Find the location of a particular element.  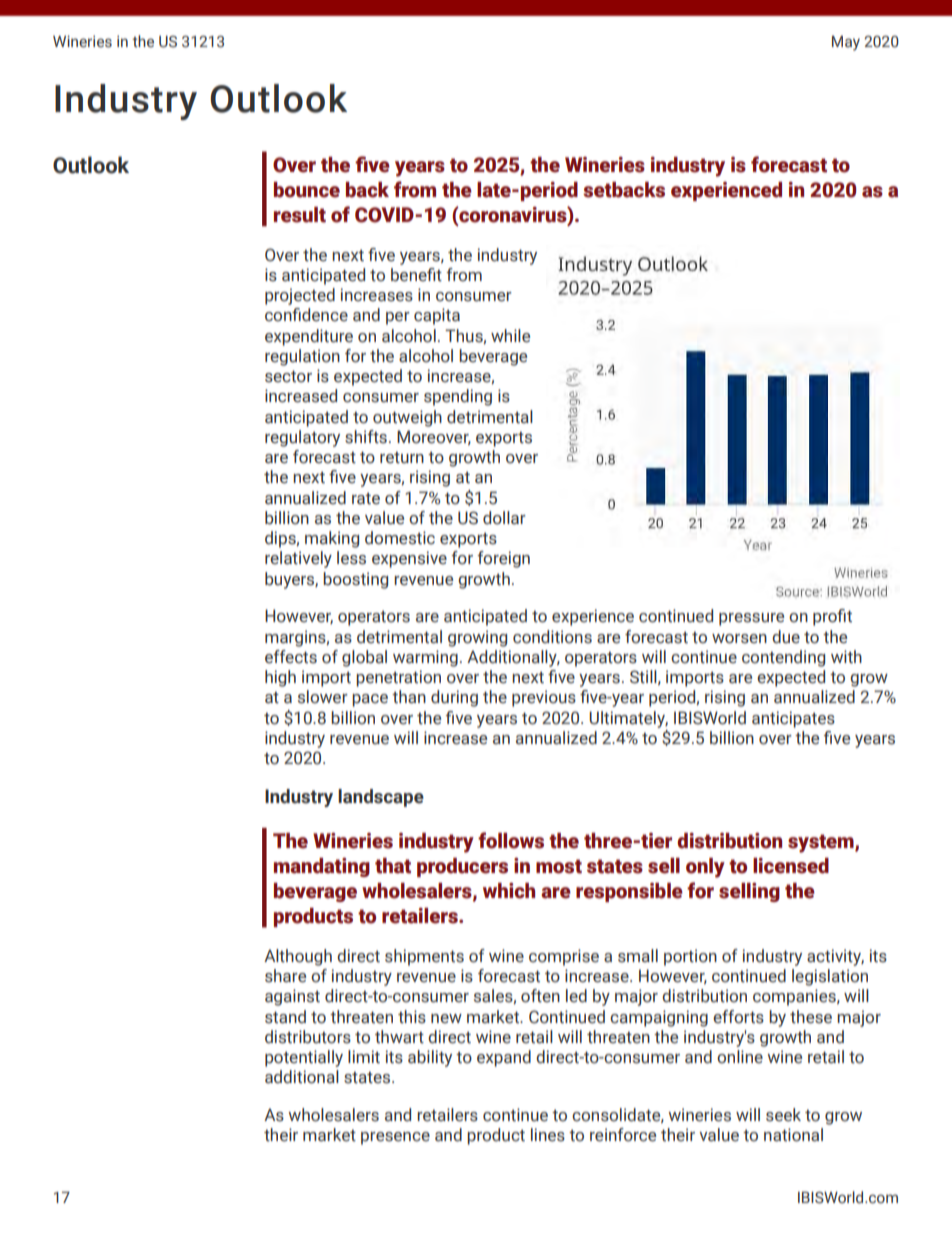

while is located at coordinates (510, 336).
